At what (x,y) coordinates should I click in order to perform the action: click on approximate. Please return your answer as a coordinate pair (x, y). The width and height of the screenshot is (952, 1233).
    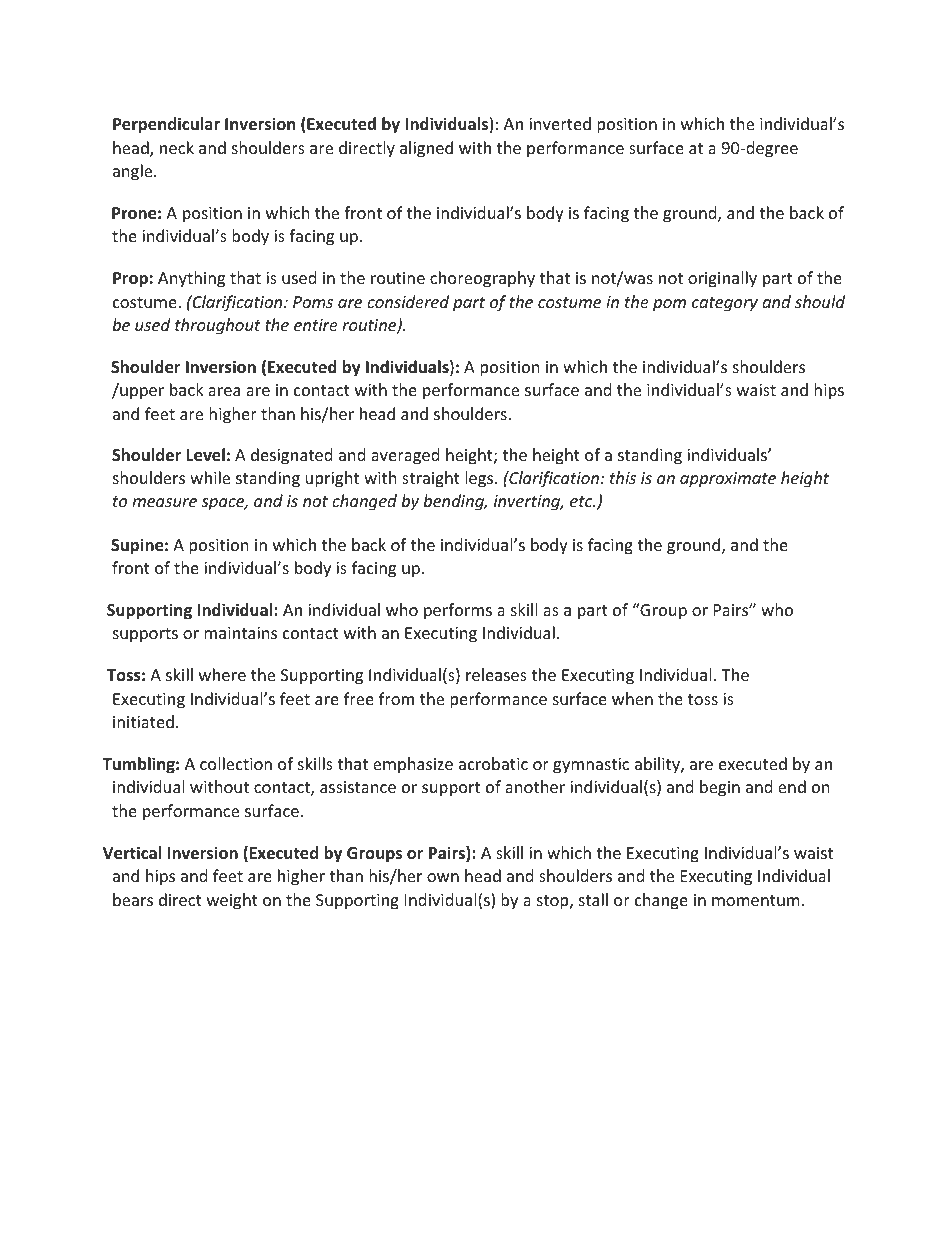
    Looking at the image, I should click on (728, 480).
